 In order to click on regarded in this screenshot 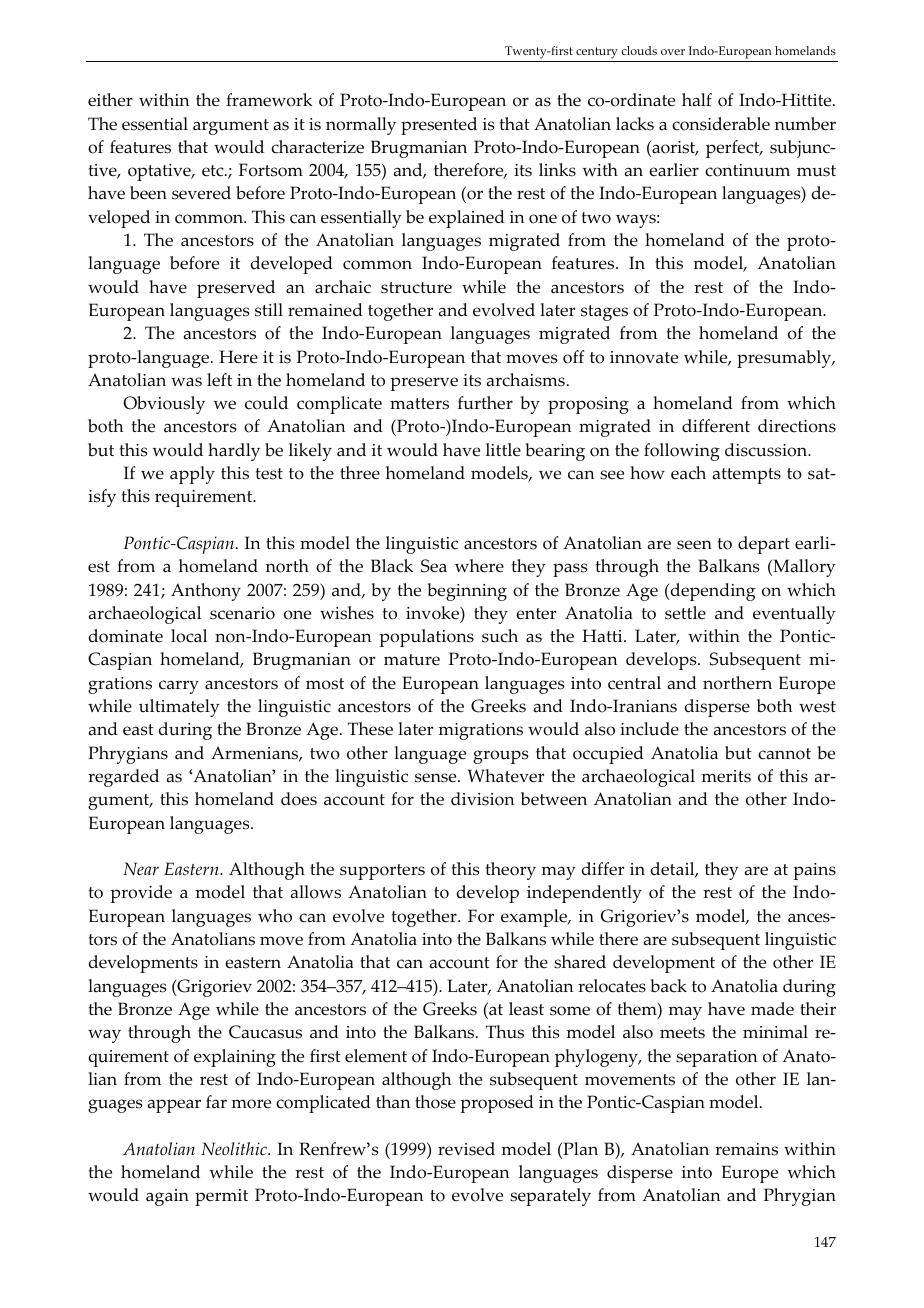, I will do `click(123, 778)`.
